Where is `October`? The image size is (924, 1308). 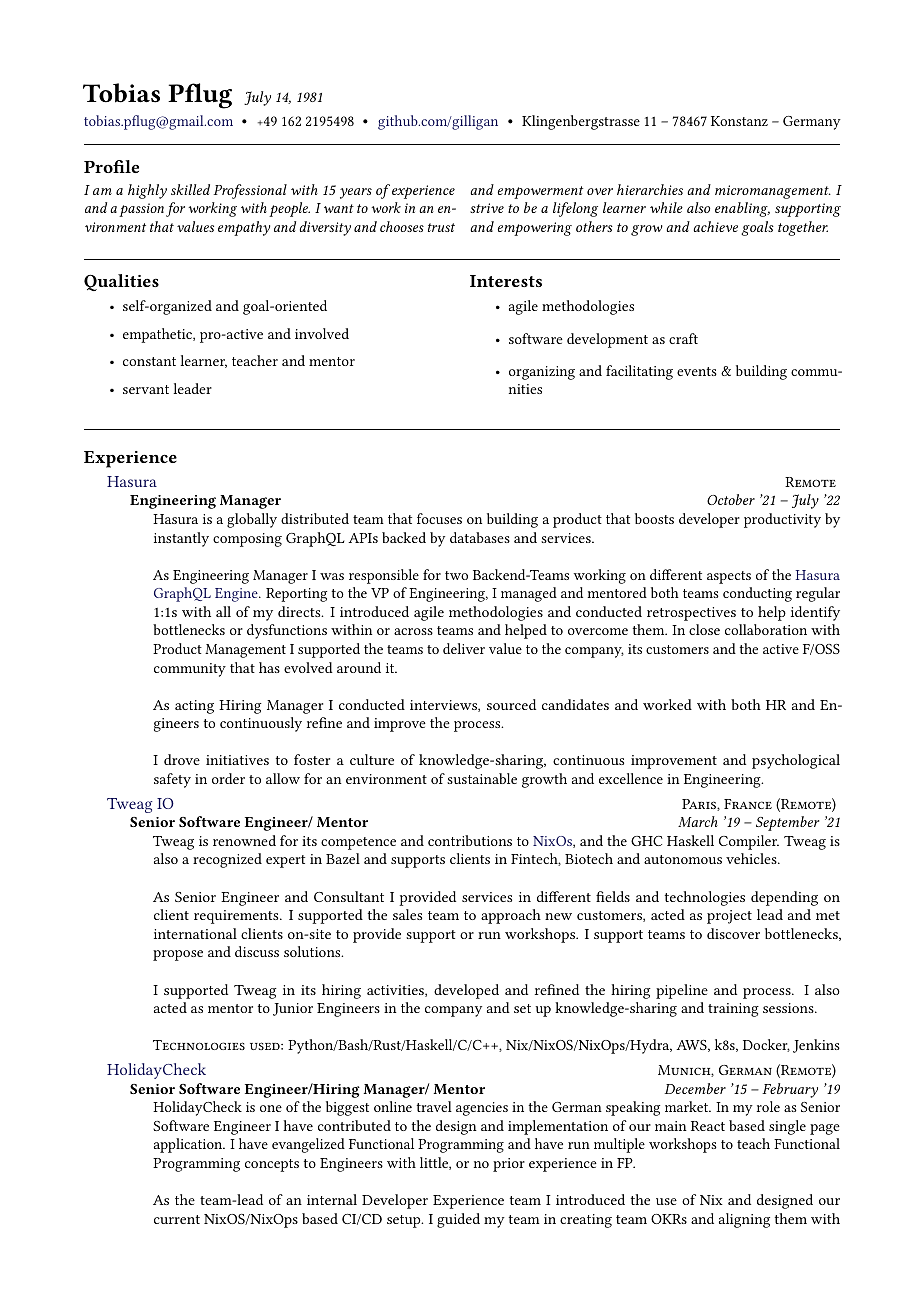
October is located at coordinates (731, 499).
